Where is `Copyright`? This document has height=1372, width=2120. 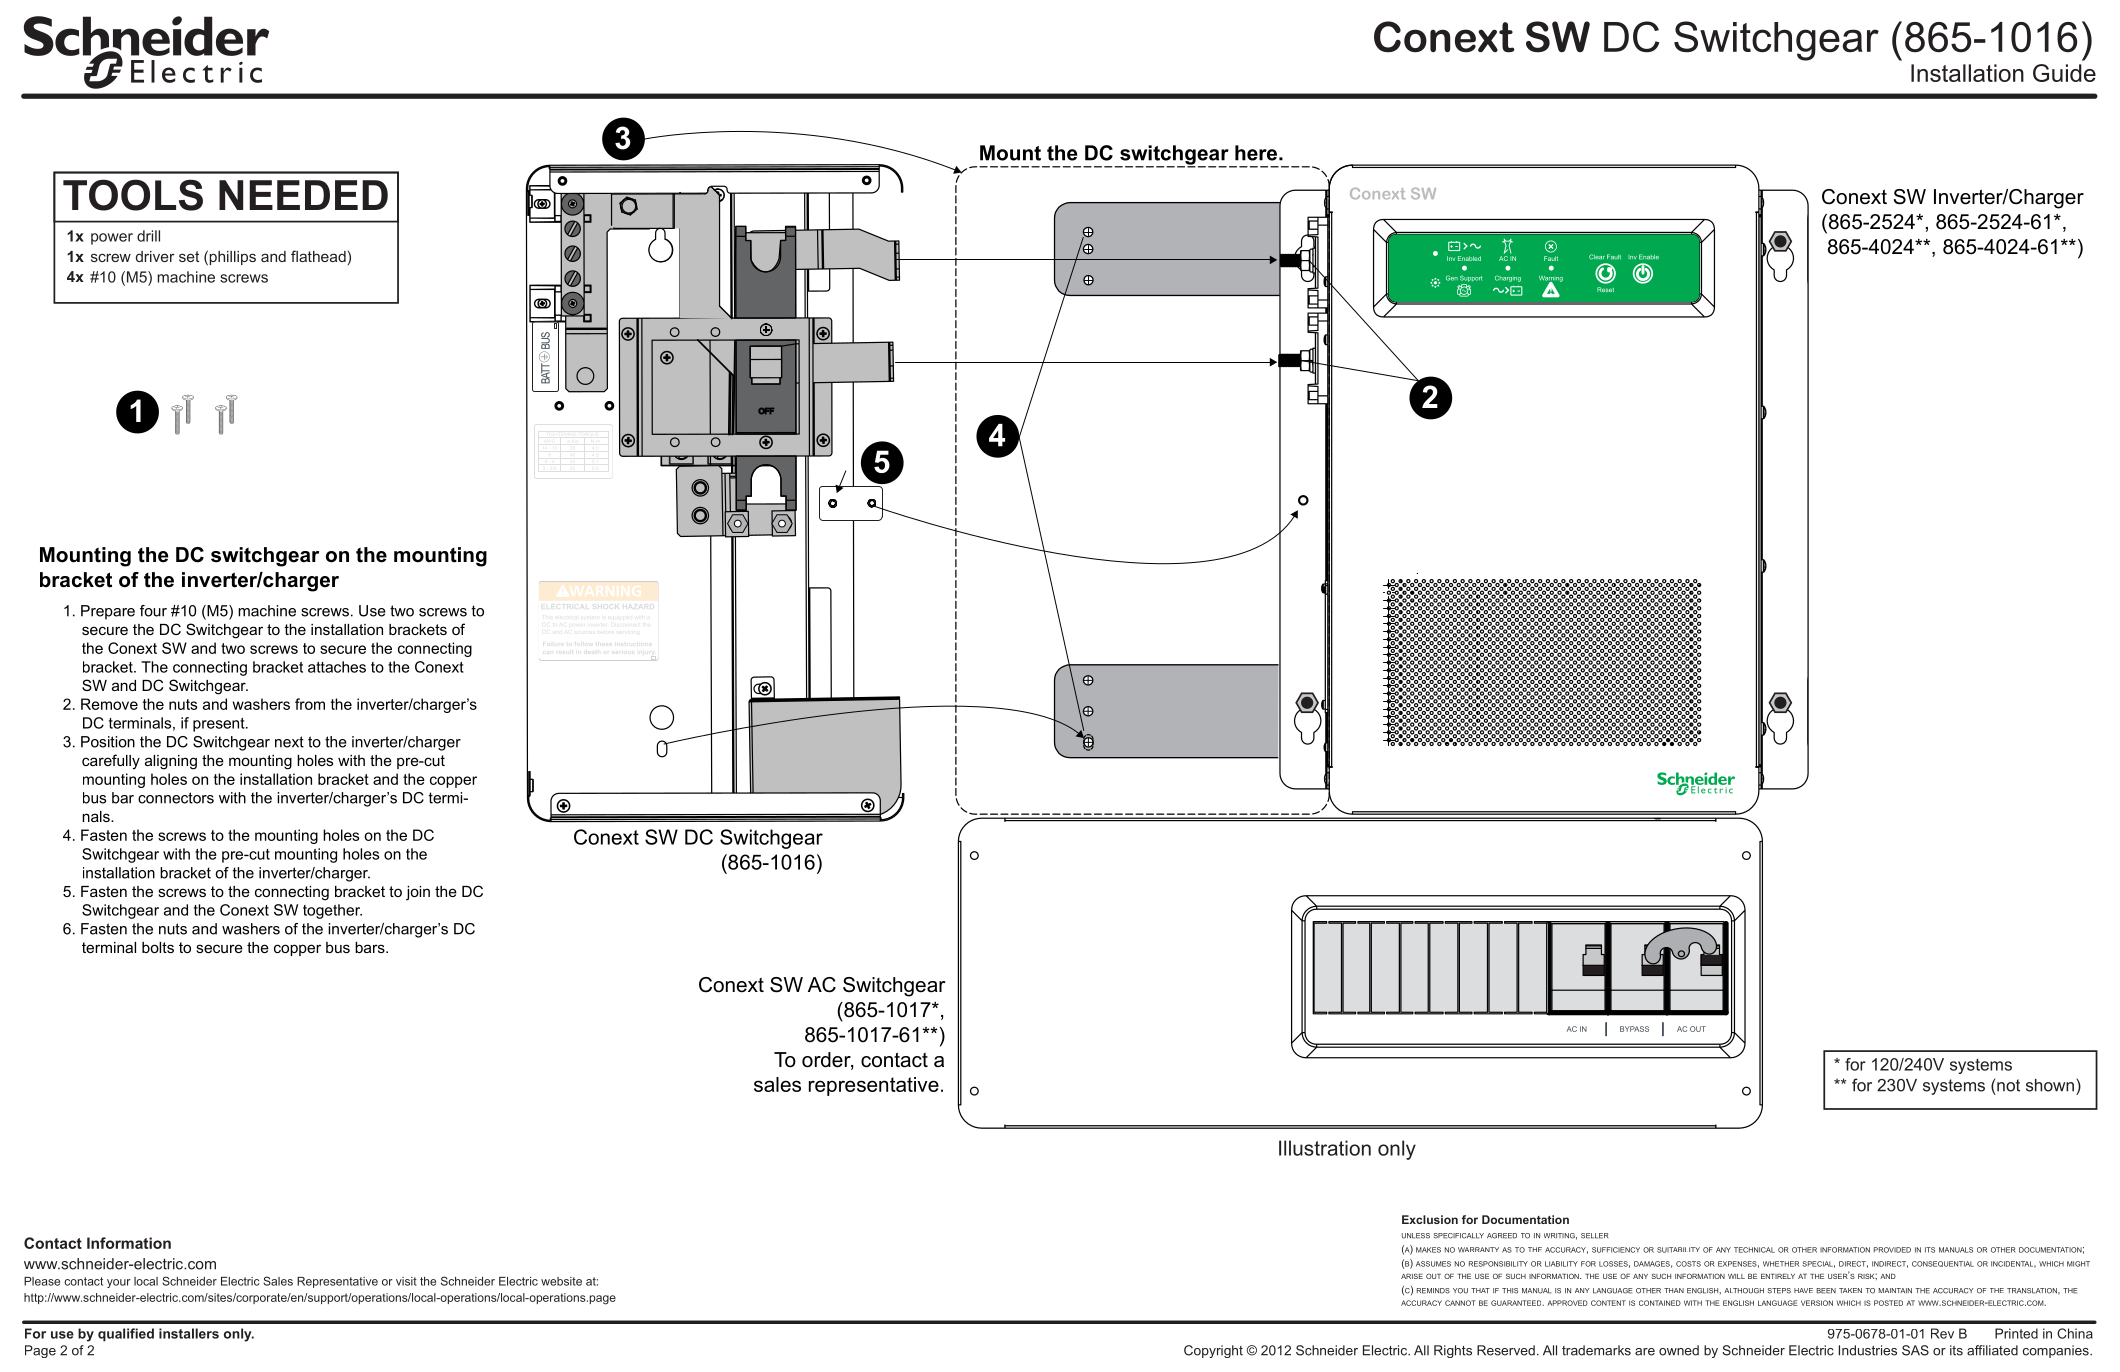 Copyright is located at coordinates (1213, 1351).
